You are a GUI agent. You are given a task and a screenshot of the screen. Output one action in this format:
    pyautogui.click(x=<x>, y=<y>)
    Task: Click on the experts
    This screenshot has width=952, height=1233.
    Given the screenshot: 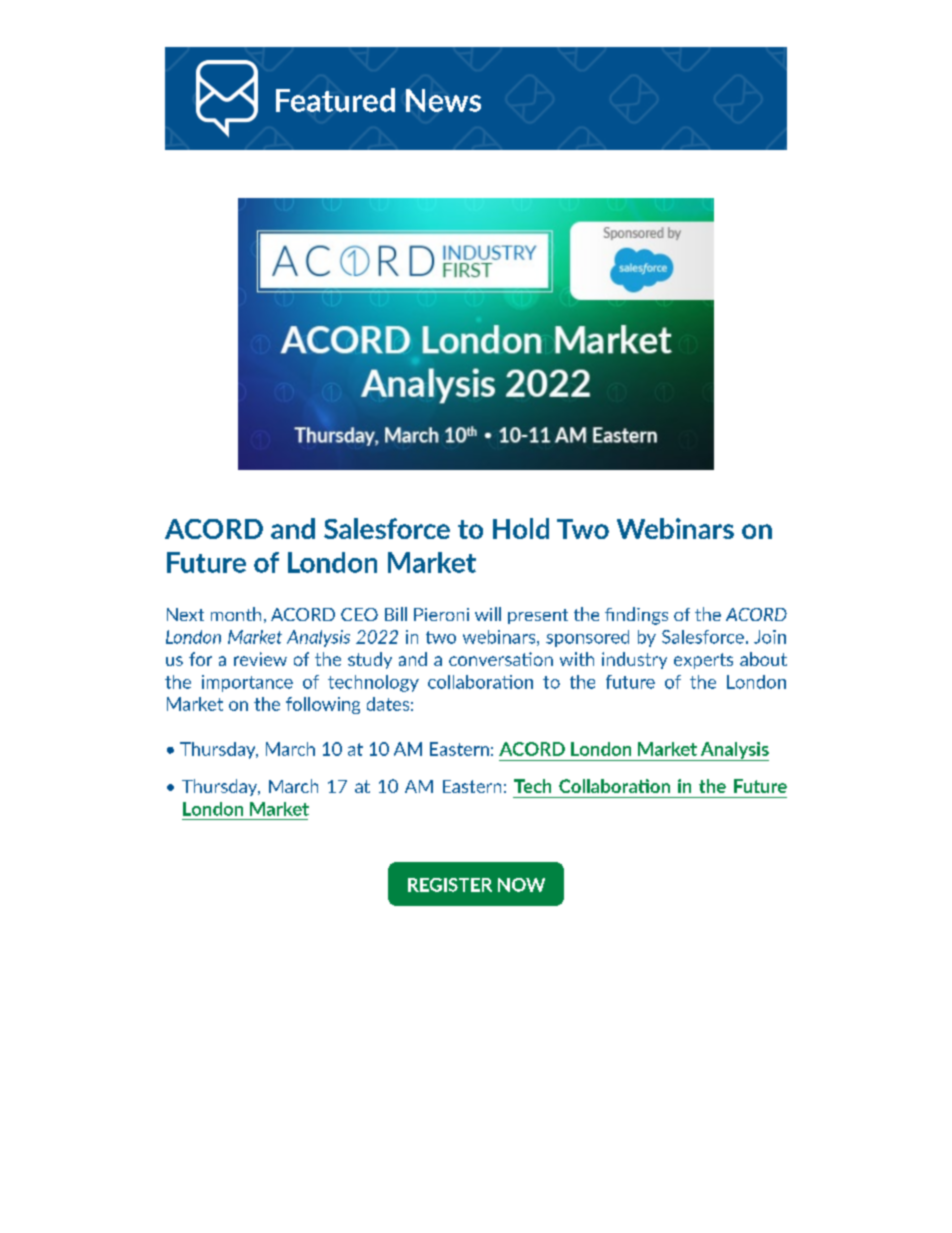 What is the action you would take?
    pyautogui.click(x=703, y=661)
